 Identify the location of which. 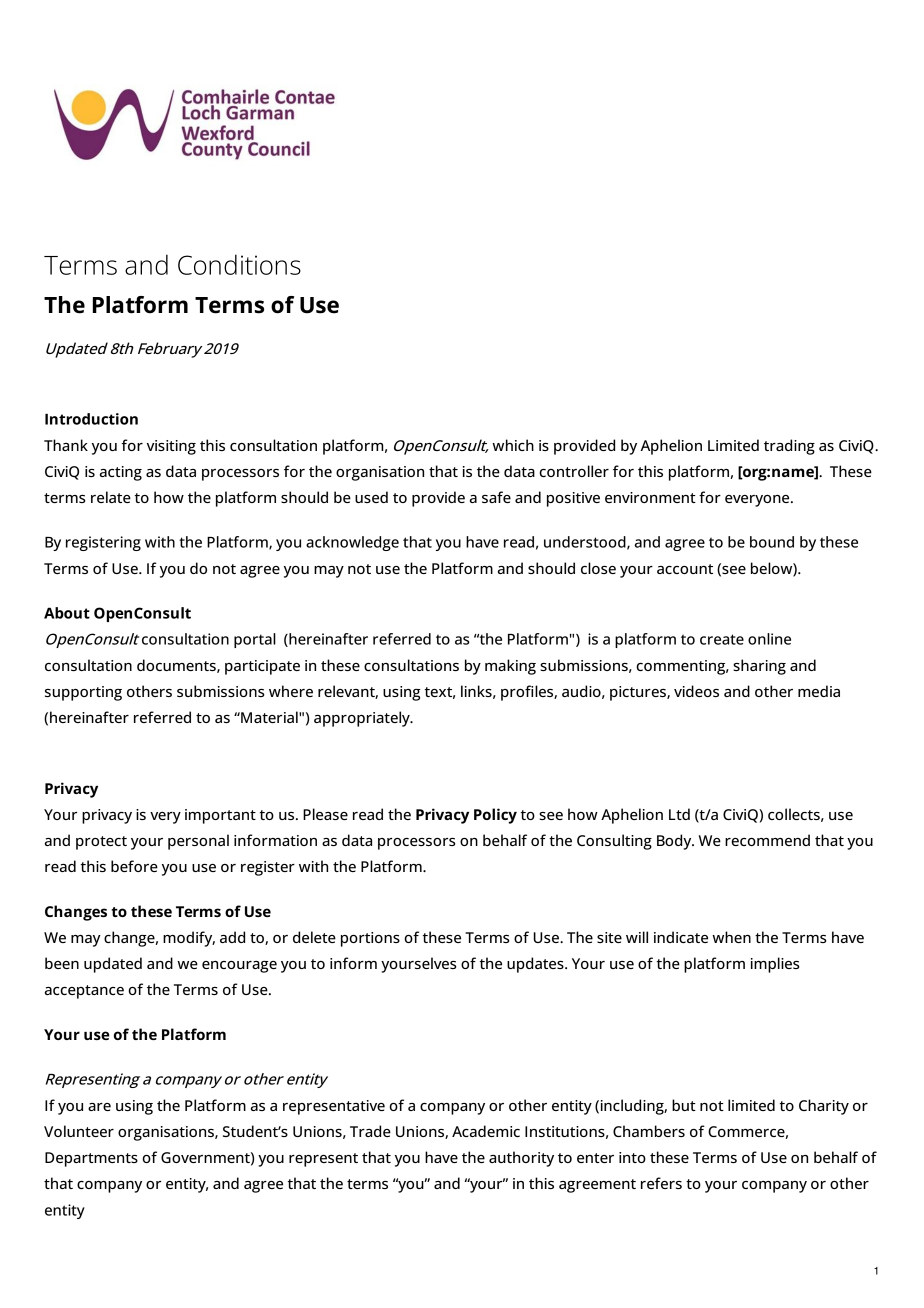
(513, 445).
